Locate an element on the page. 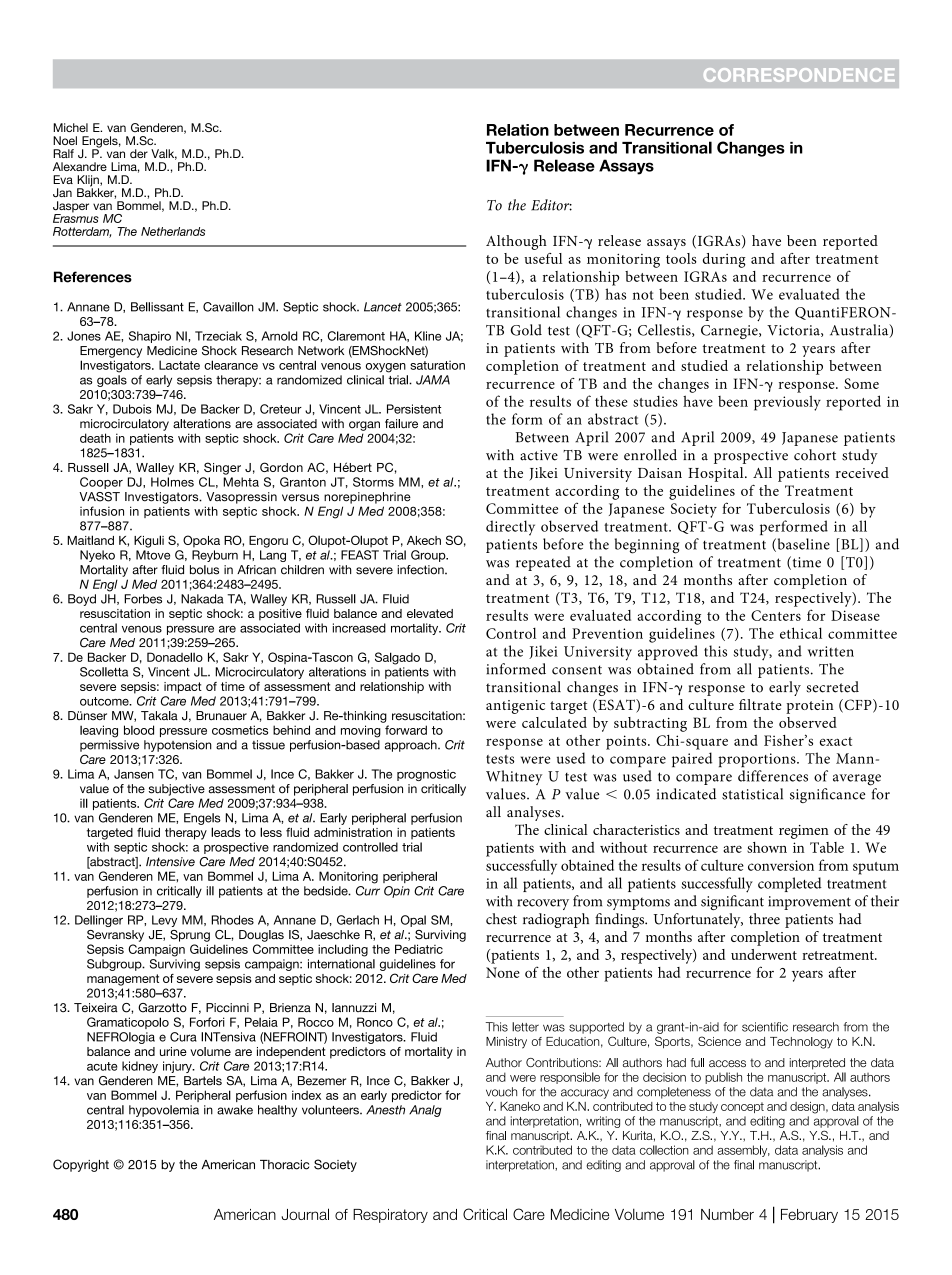 This page has height=1275, width=952. Editor is located at coordinates (551, 205).
